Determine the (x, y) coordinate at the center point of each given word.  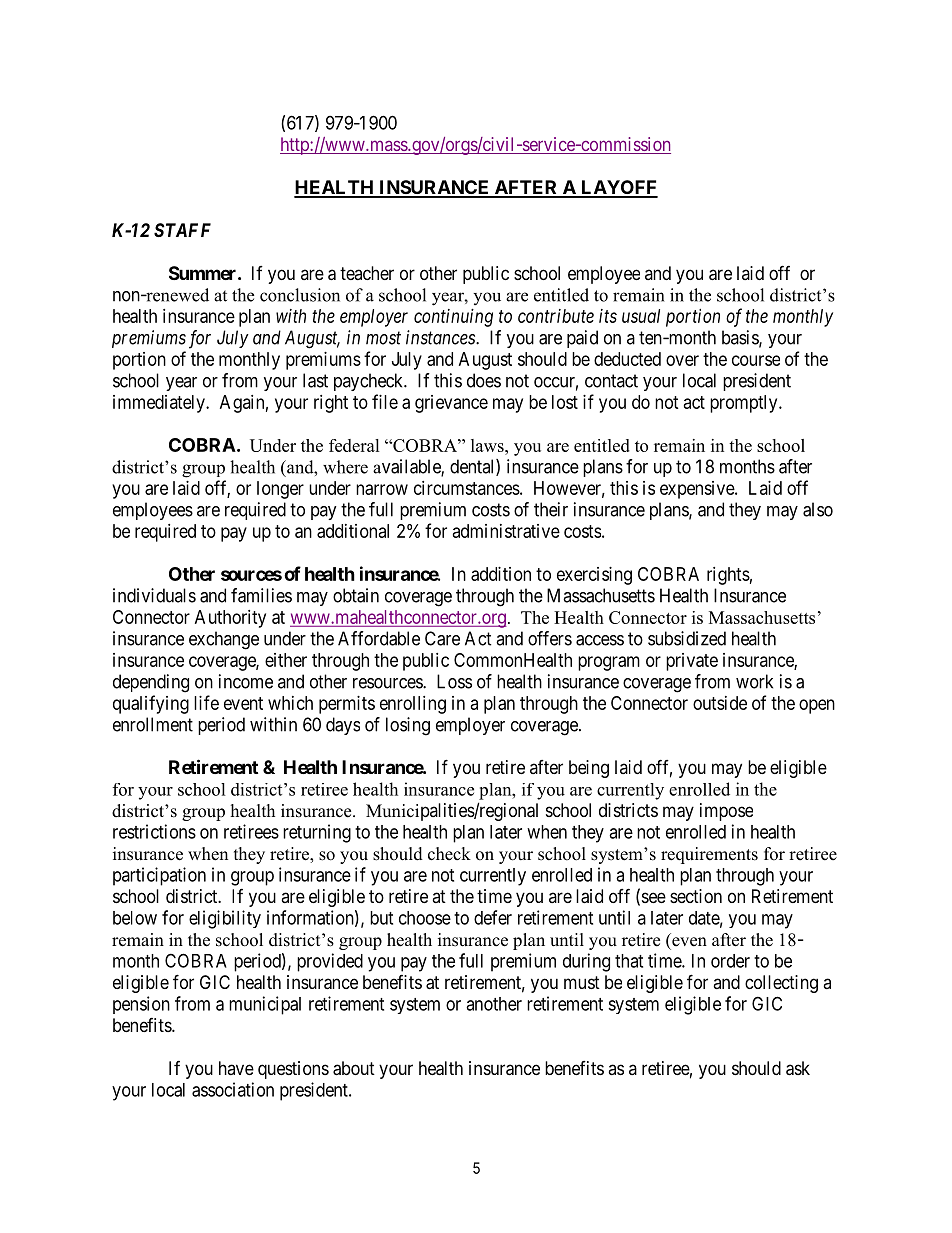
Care (442, 638)
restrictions (154, 831)
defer (493, 917)
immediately (160, 404)
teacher (367, 273)
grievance (451, 404)
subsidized (687, 638)
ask (798, 1068)
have (236, 1068)
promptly (745, 404)
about (354, 1068)
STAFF (182, 230)
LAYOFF (618, 188)
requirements (709, 855)
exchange (224, 640)
